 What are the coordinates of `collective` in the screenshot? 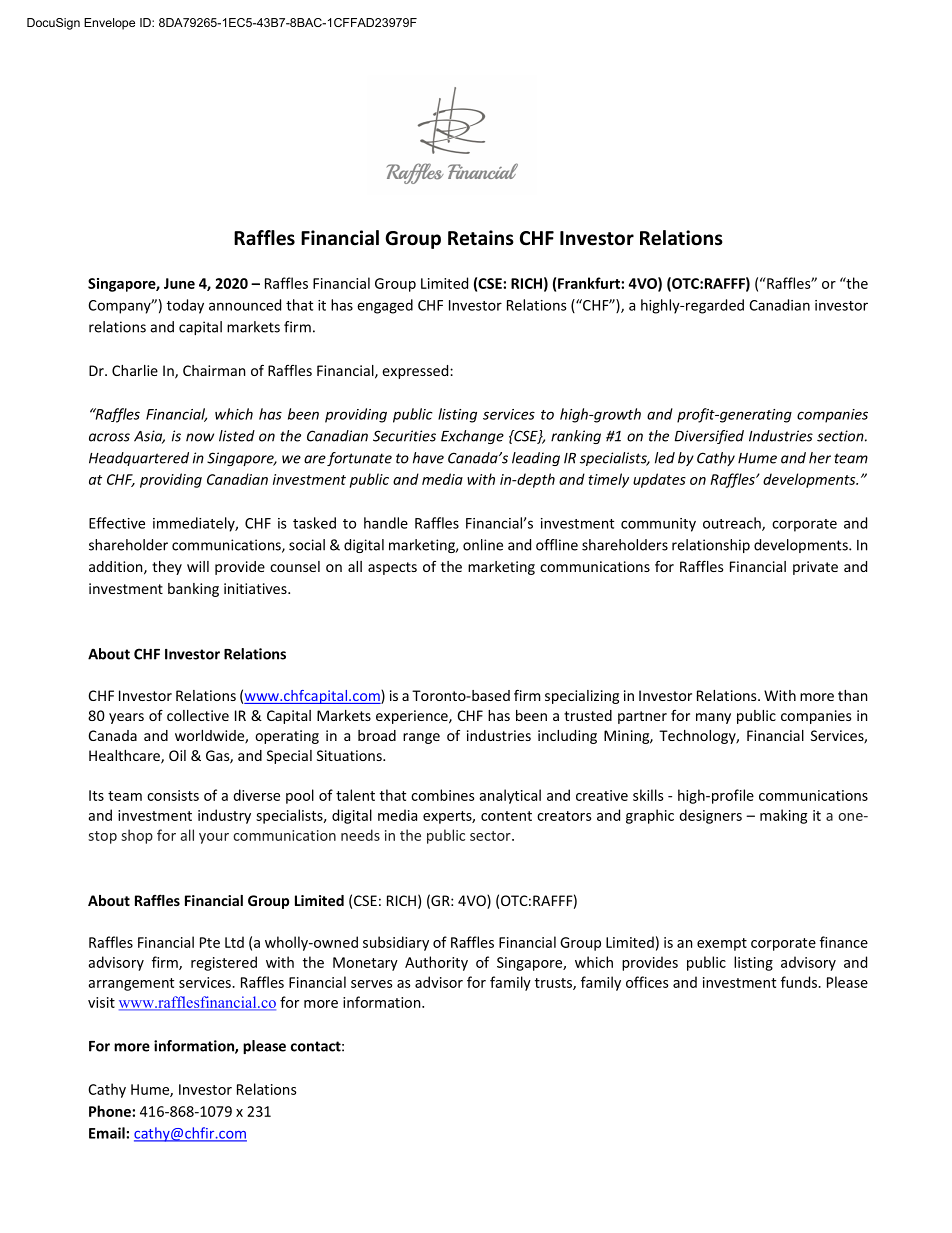 It's located at (198, 715).
